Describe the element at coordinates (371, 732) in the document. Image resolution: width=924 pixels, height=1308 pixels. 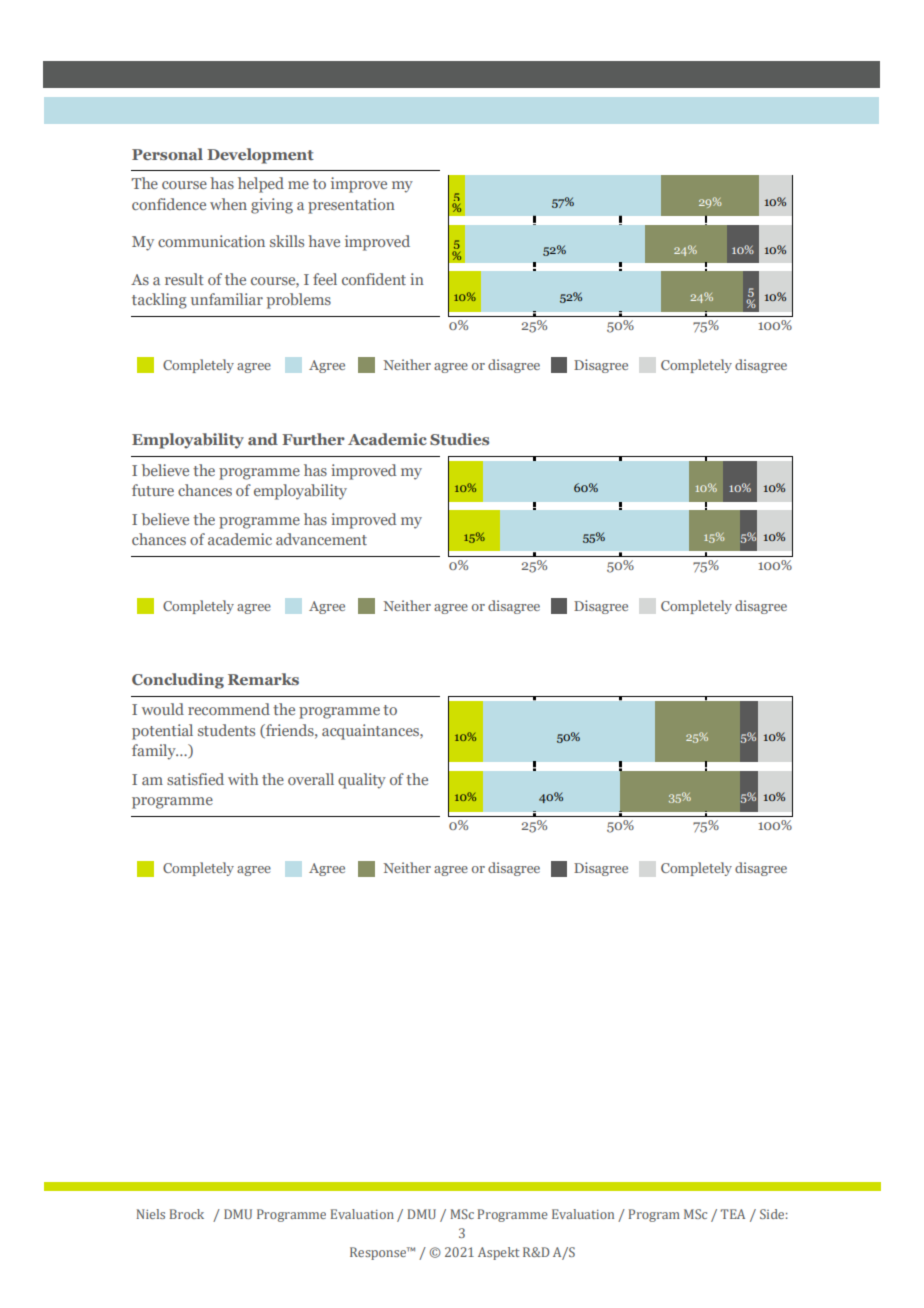
I see `acquaintances` at that location.
